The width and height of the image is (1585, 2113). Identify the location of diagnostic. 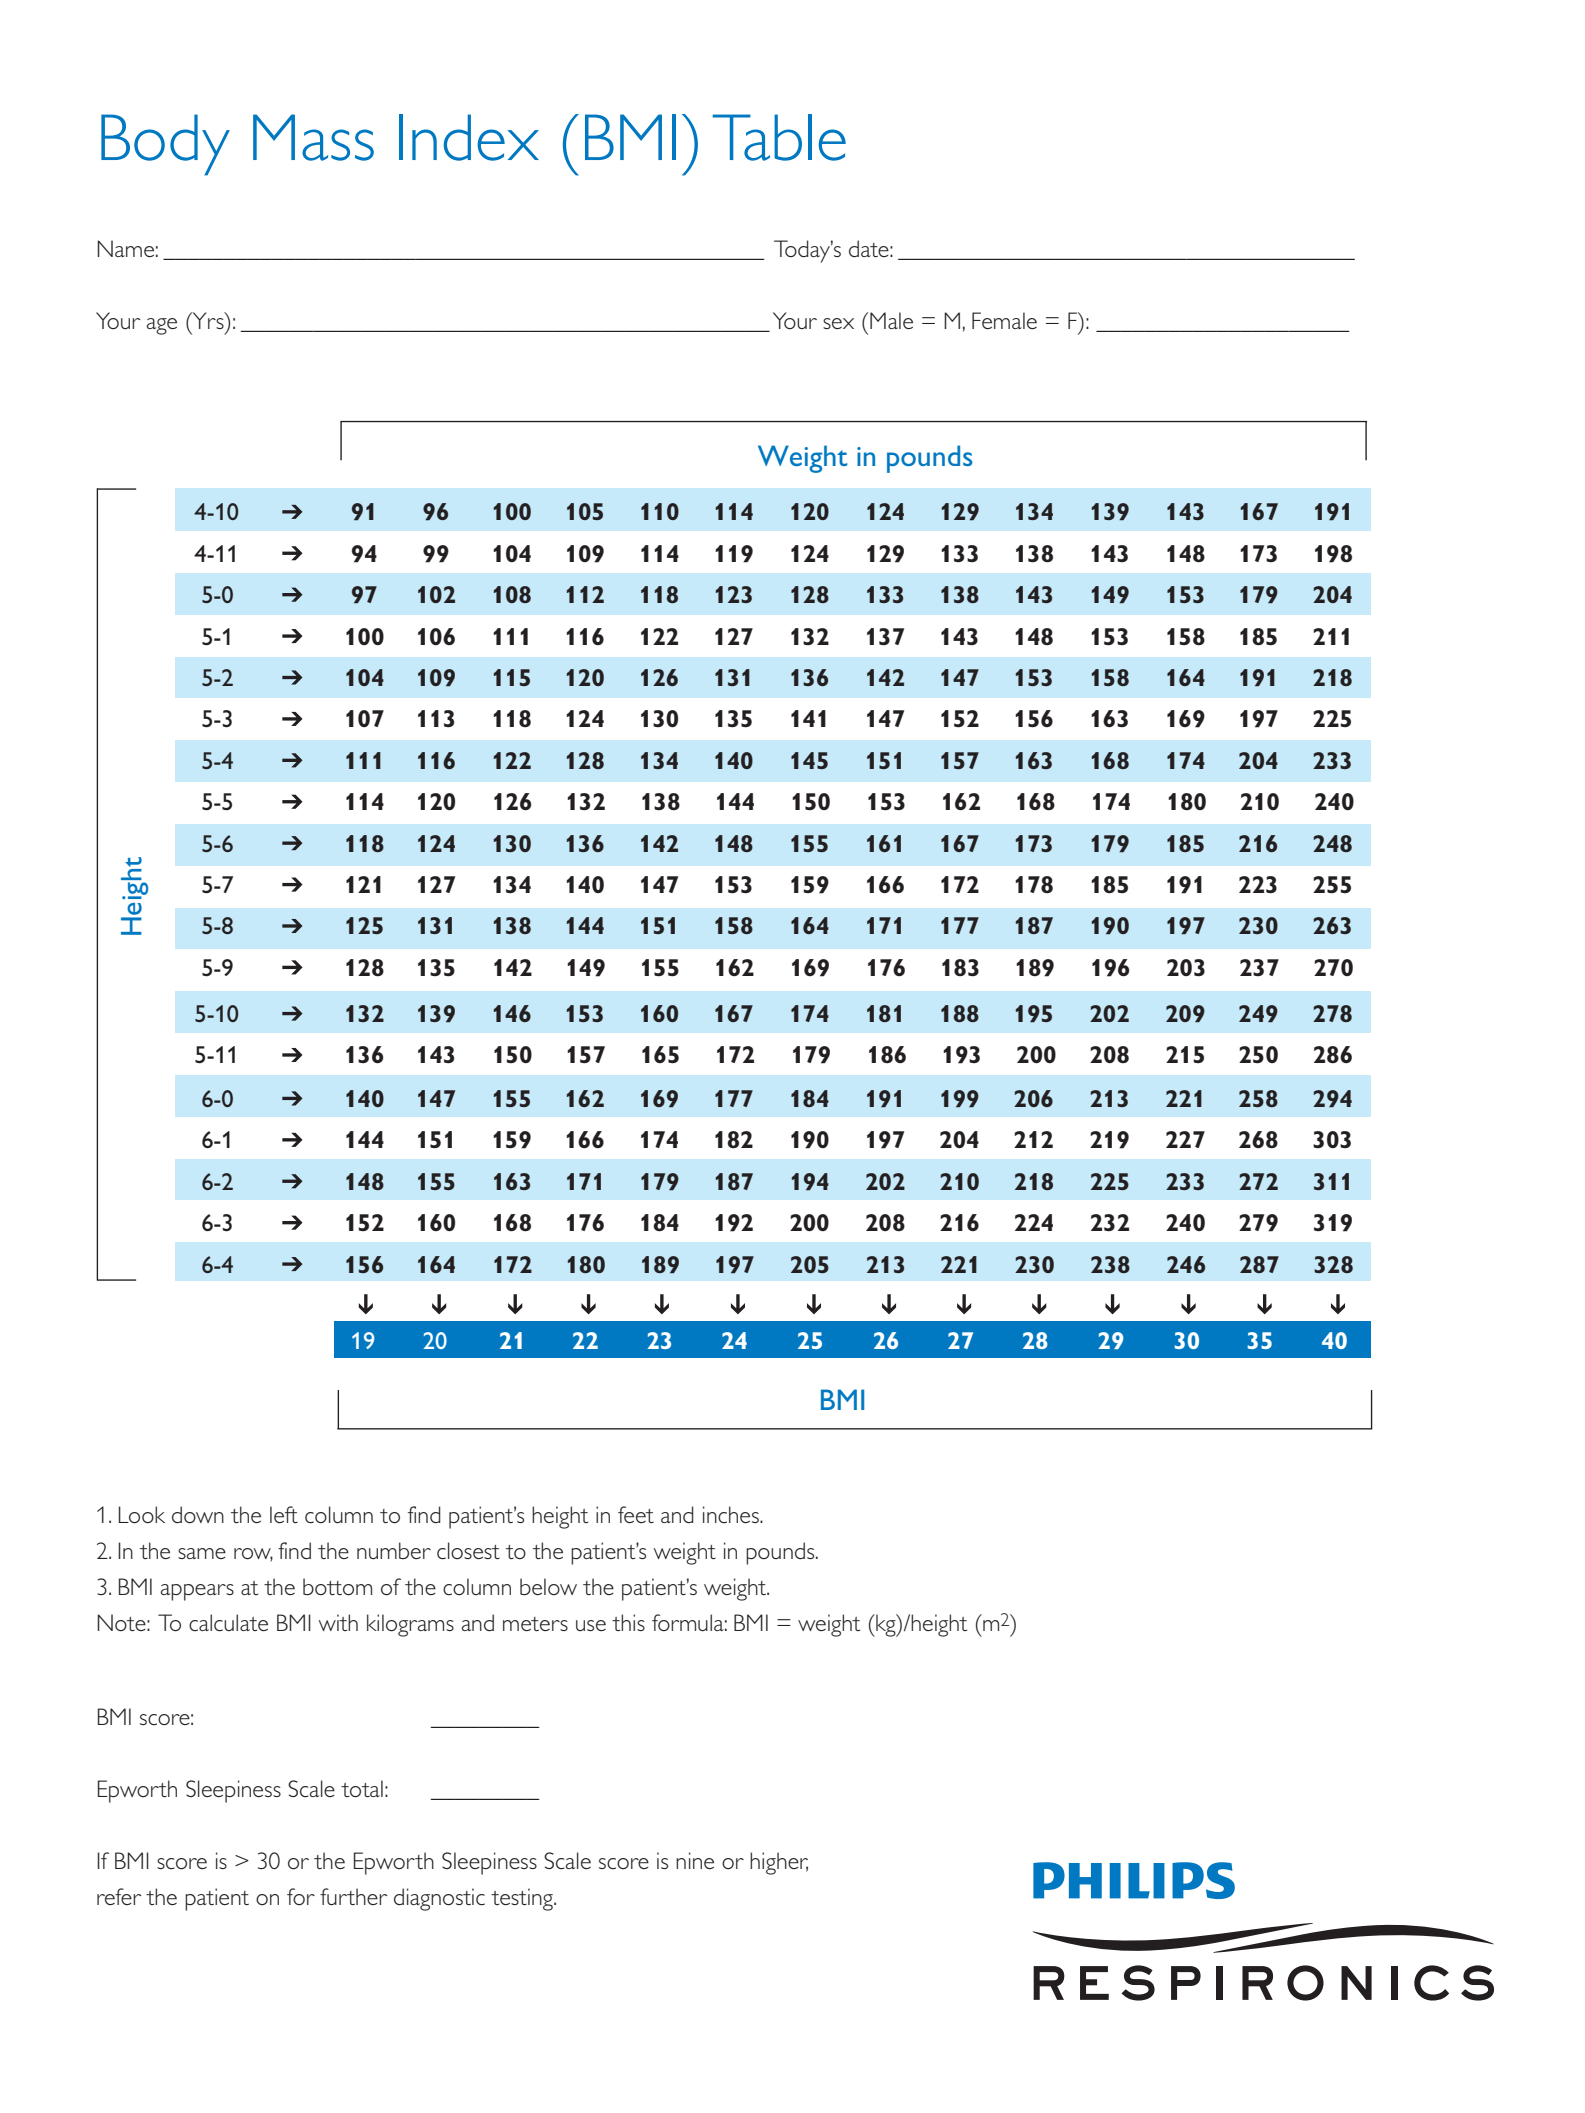
(439, 1899).
